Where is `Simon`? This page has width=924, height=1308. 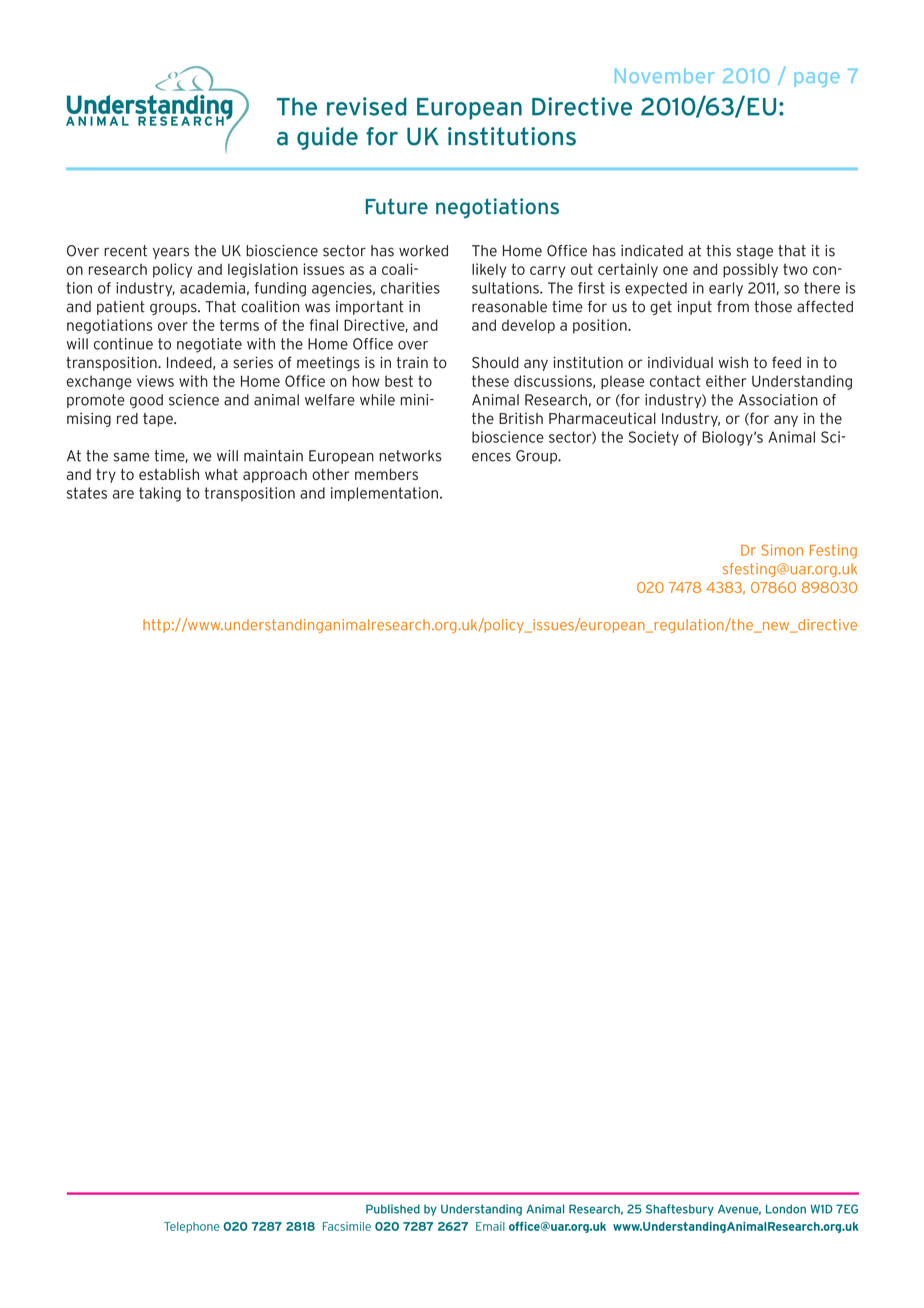 Simon is located at coordinates (782, 550).
